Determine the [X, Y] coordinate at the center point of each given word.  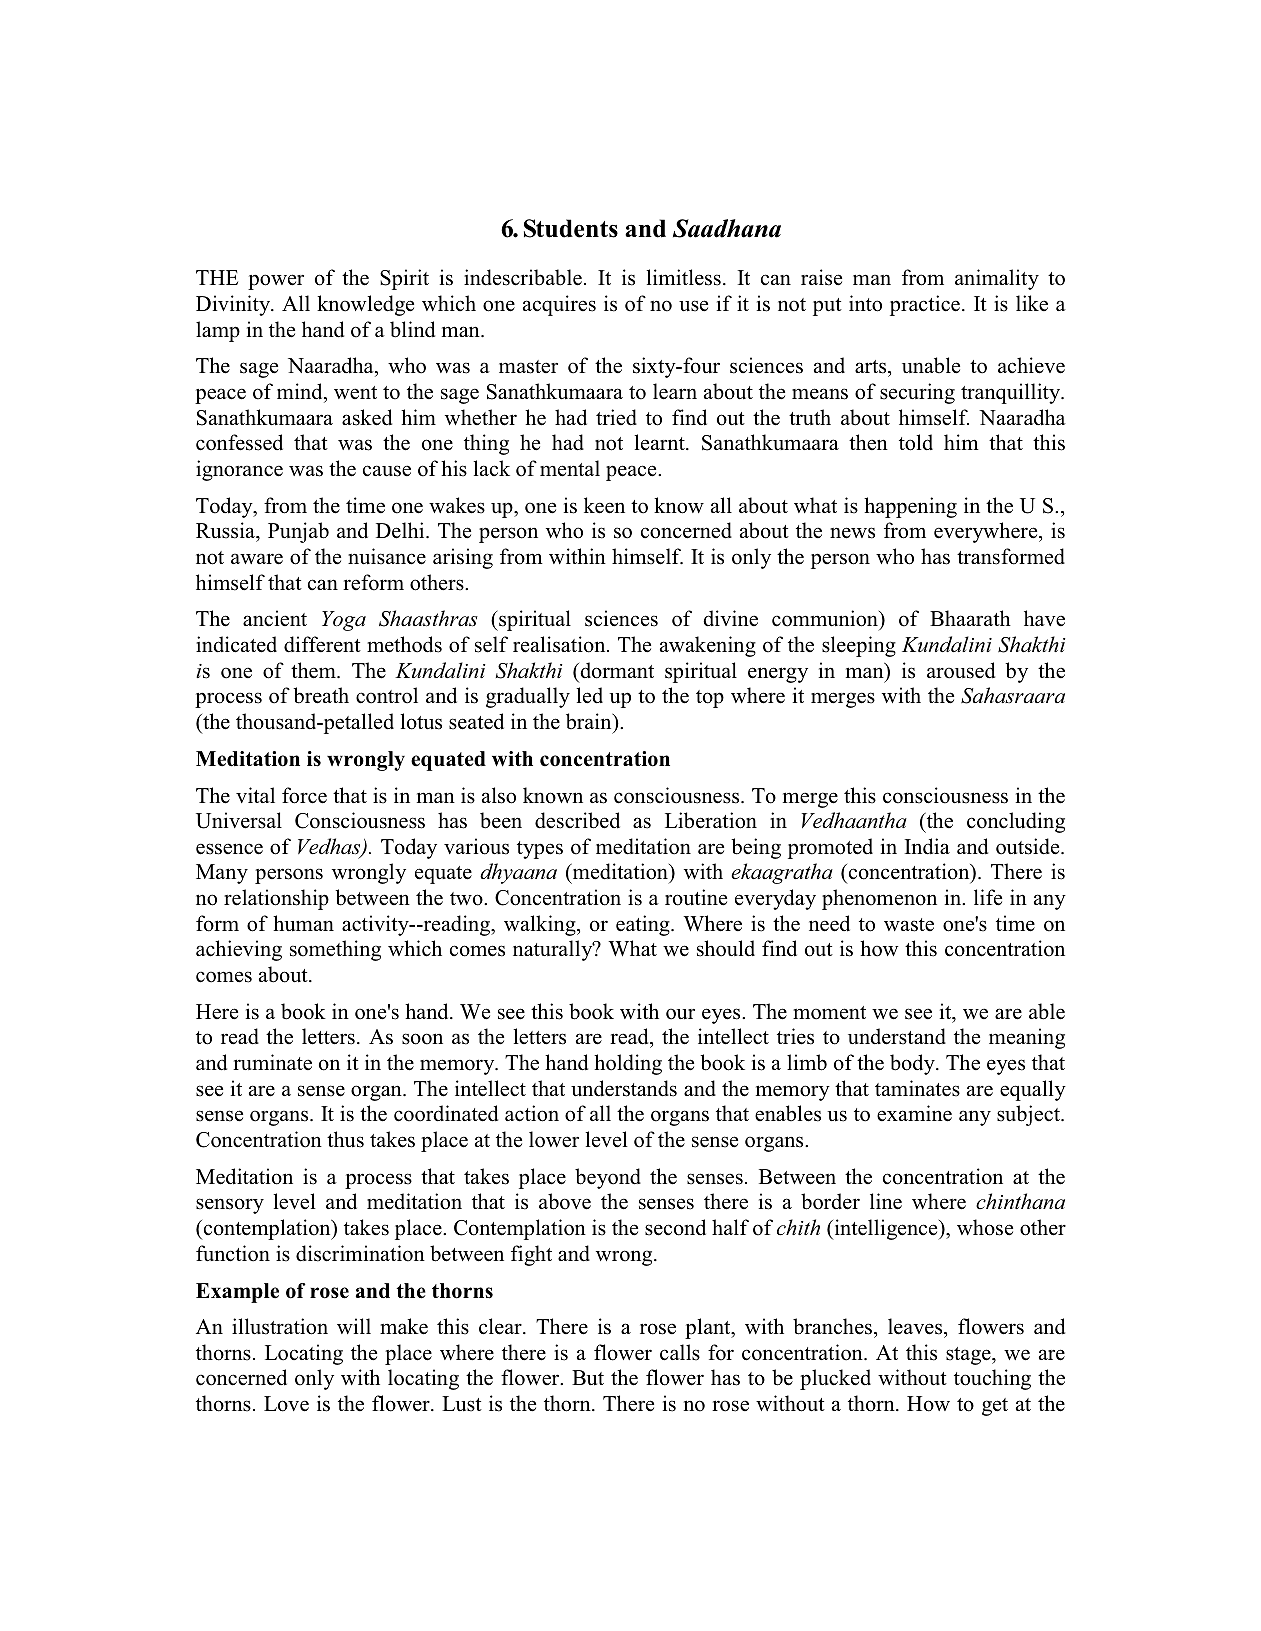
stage [969, 1356]
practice [925, 305]
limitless [683, 277]
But [588, 1378]
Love [286, 1404]
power [276, 282]
